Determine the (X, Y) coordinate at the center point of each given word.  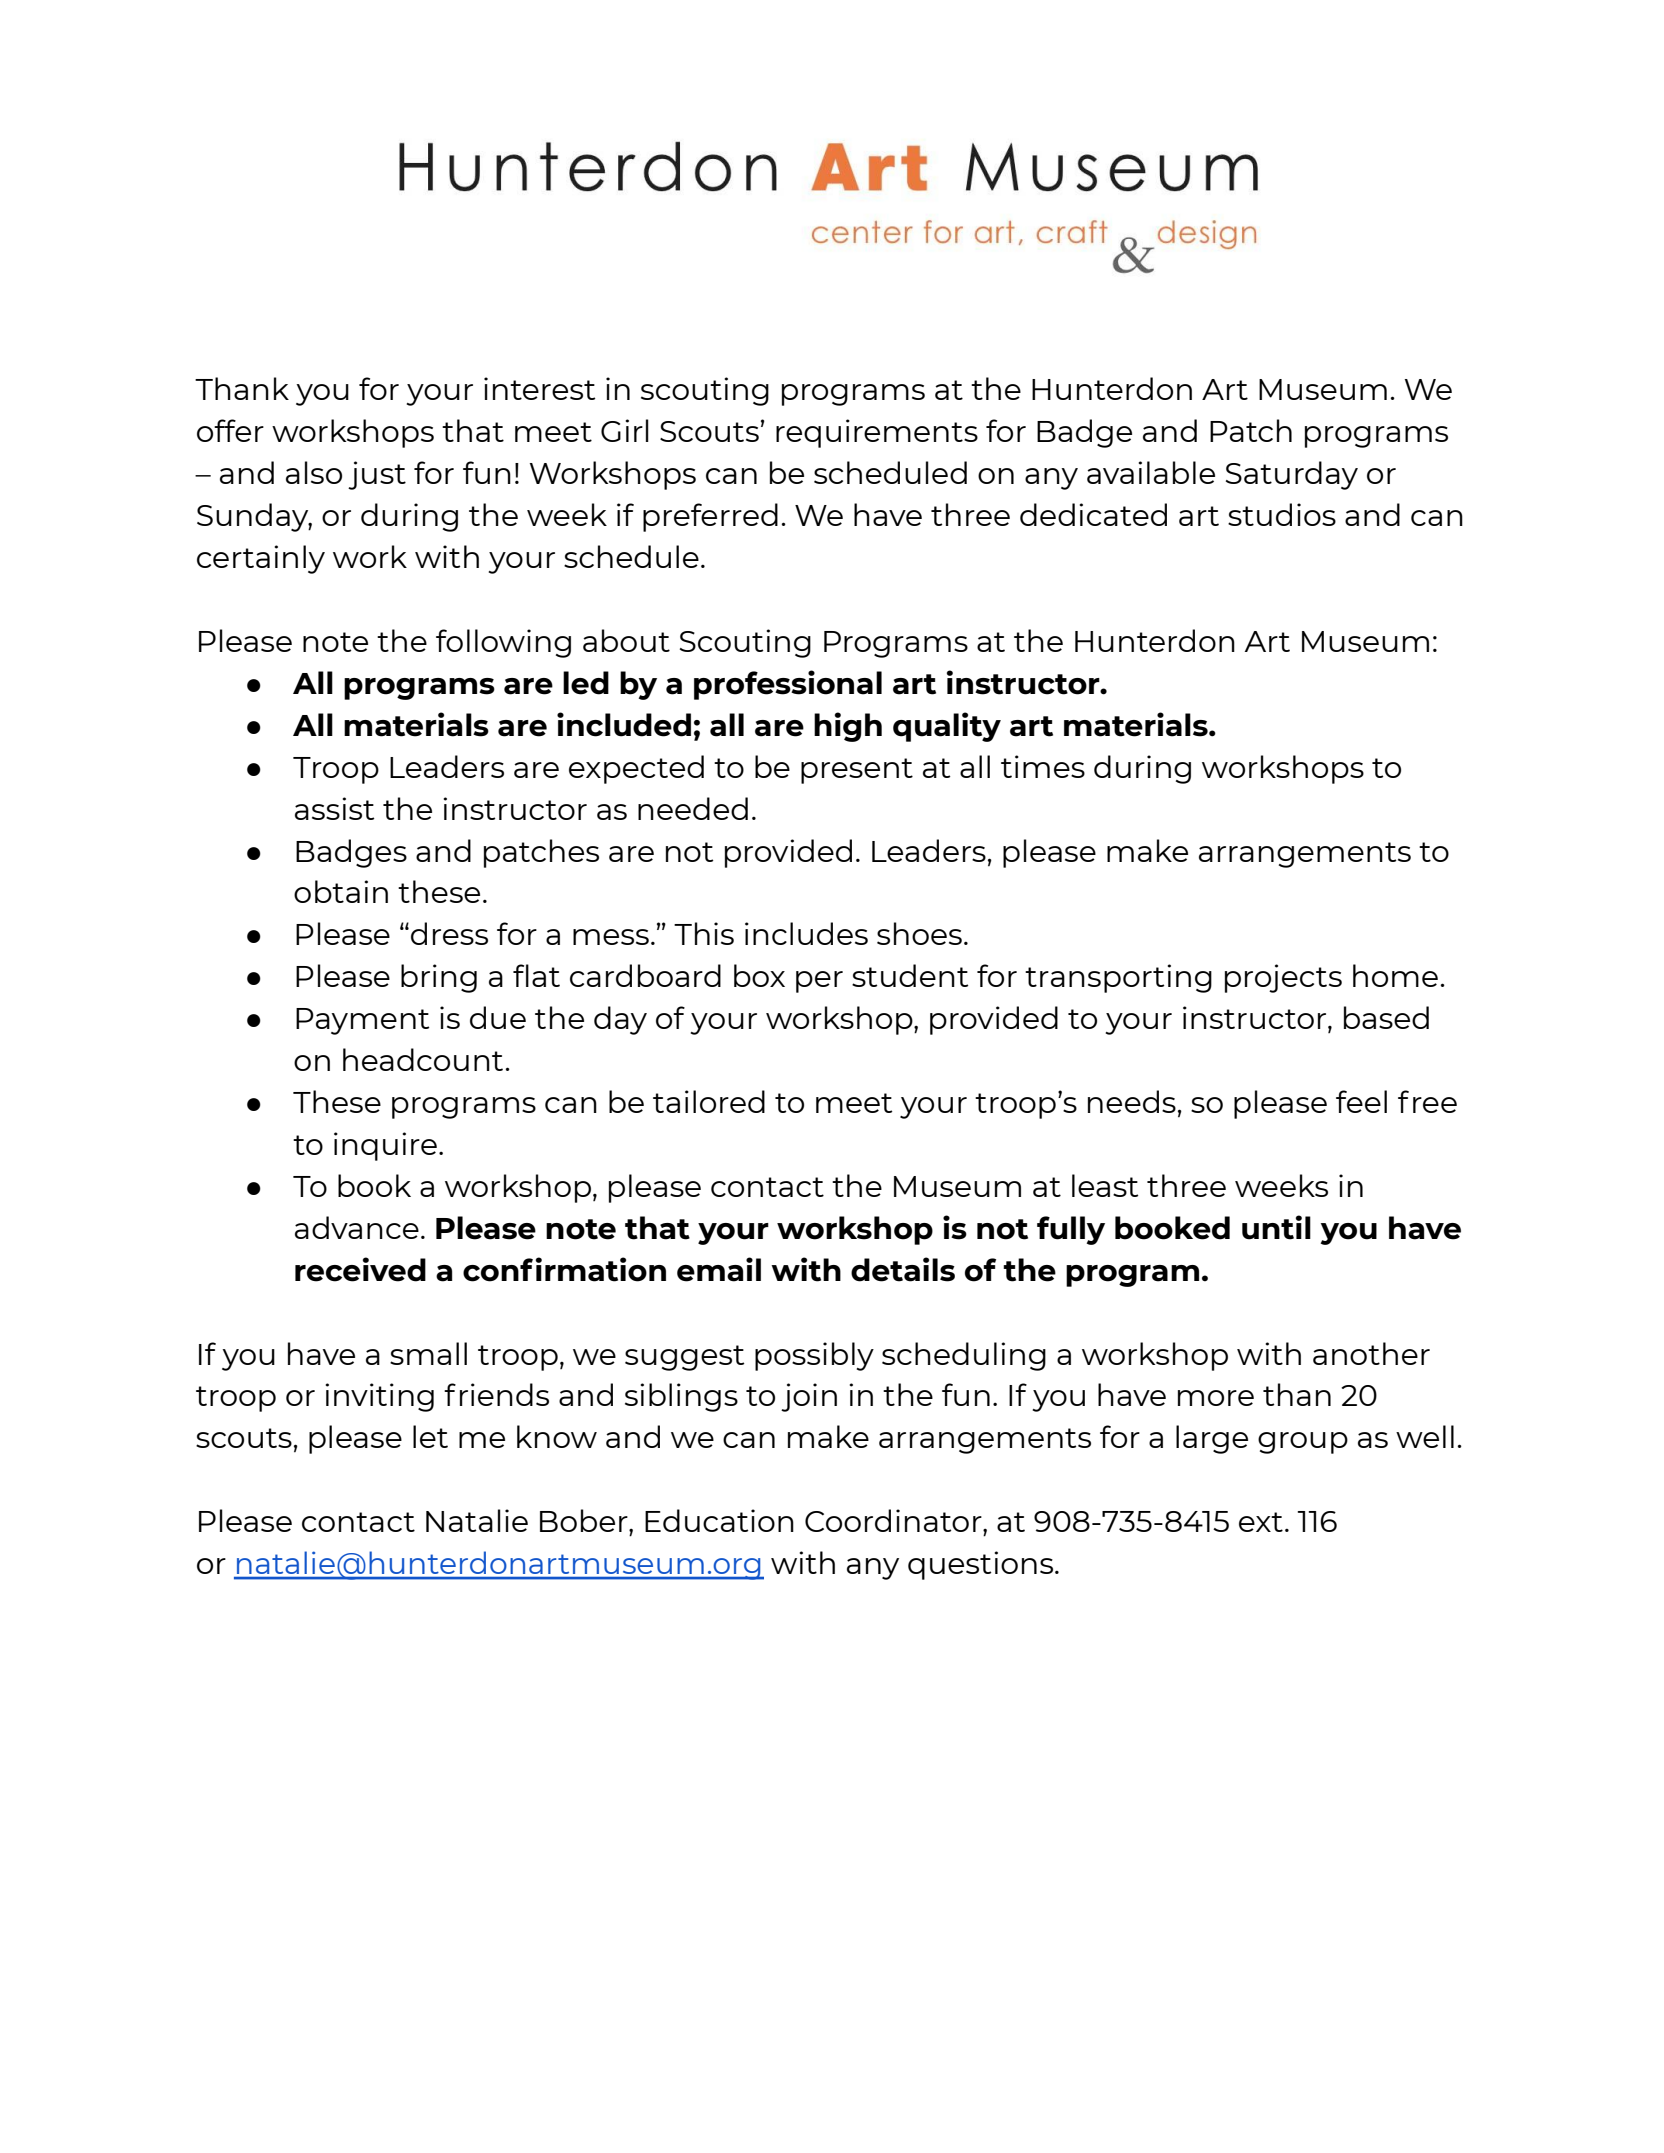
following (503, 643)
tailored (709, 1101)
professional (788, 685)
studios (1282, 514)
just (377, 475)
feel (1361, 1101)
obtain (341, 891)
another (1371, 1353)
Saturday (1292, 475)
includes (806, 933)
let (430, 1436)
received (360, 1269)
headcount (423, 1059)
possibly (814, 1356)
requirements (877, 433)
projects (1283, 978)
